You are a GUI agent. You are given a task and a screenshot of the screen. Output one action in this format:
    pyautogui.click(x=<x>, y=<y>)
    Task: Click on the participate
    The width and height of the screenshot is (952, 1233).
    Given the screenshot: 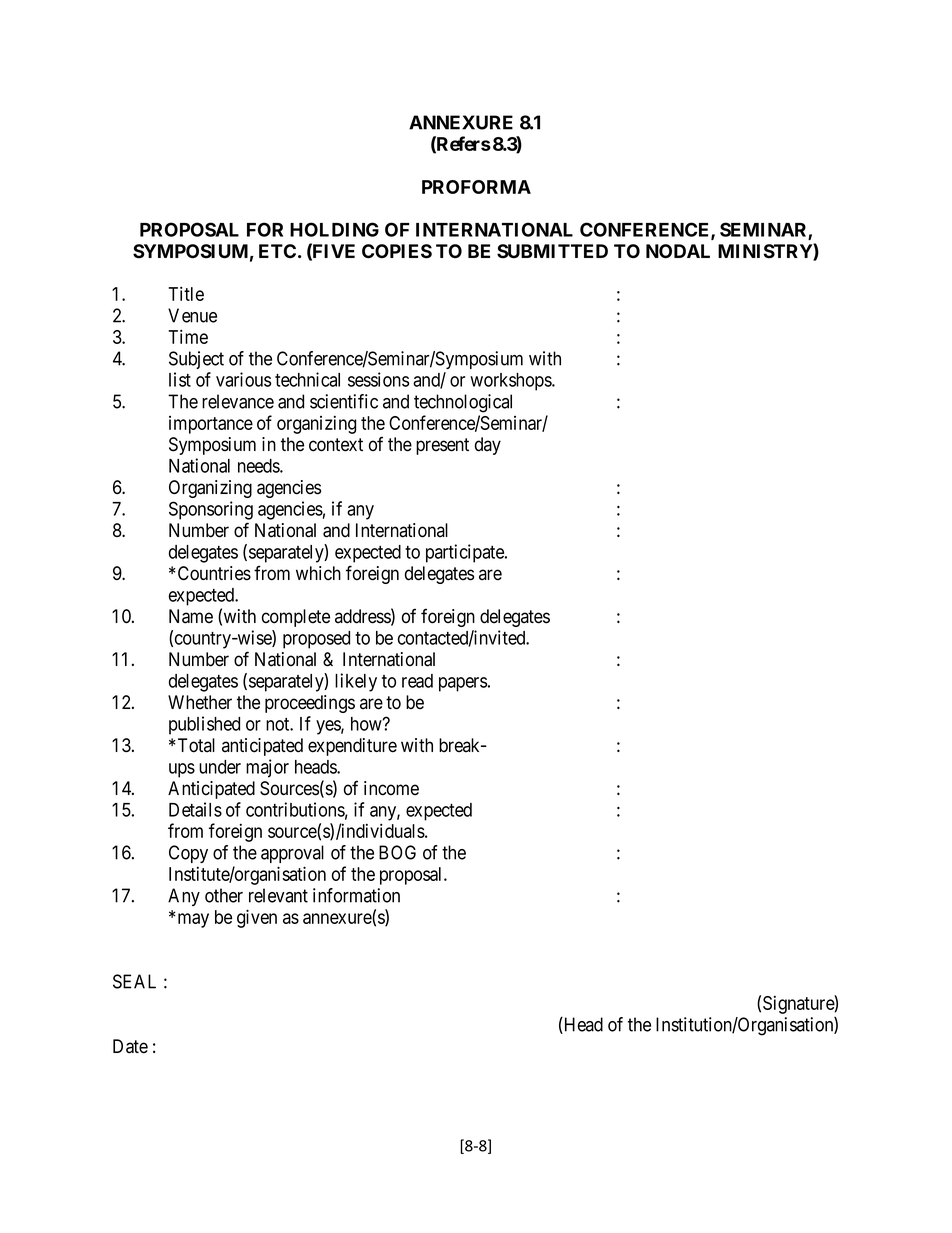 What is the action you would take?
    pyautogui.click(x=466, y=553)
